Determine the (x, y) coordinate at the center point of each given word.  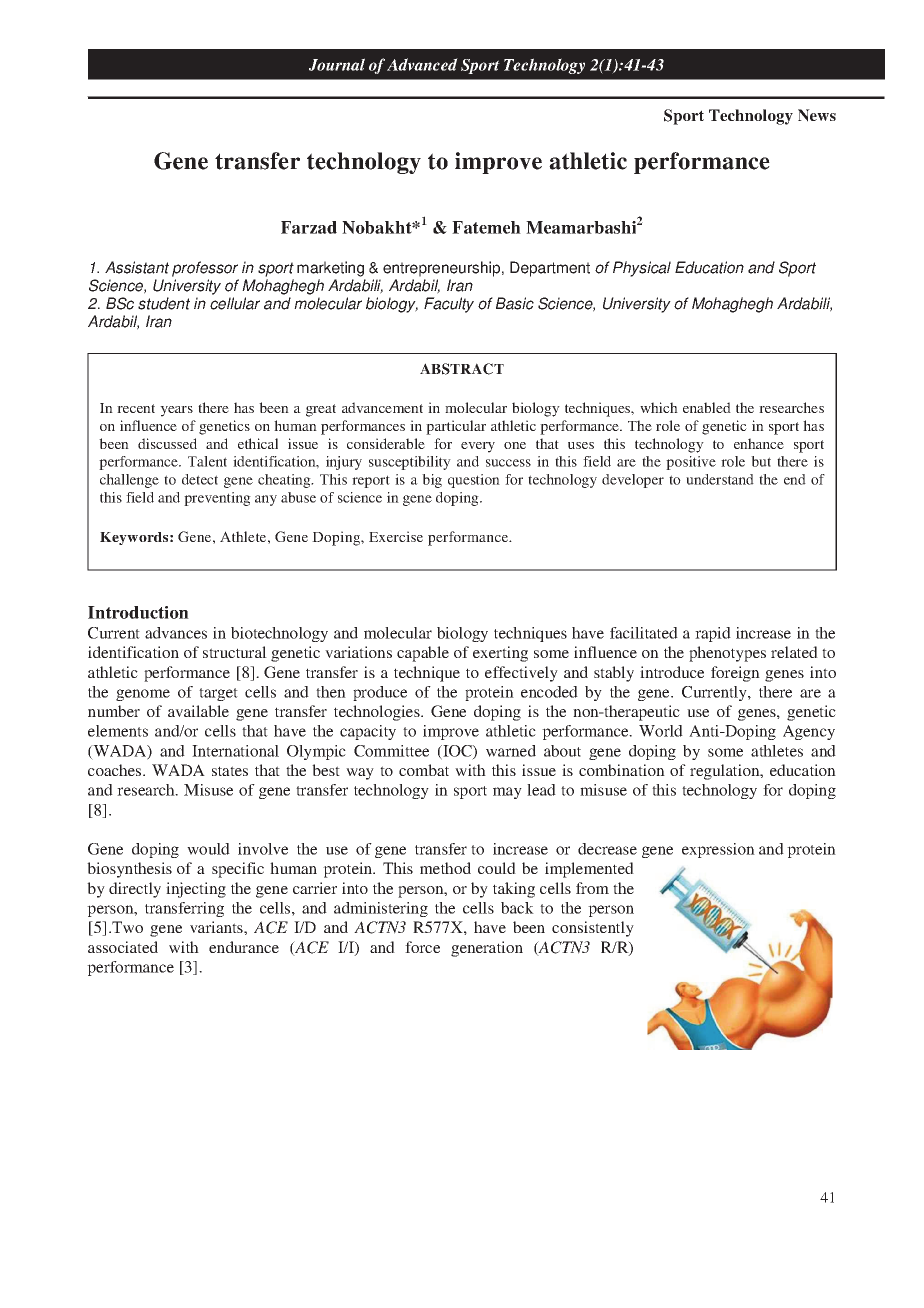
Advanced (422, 64)
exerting (500, 654)
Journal (337, 64)
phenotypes (727, 654)
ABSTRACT (462, 369)
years (176, 411)
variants (217, 927)
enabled (707, 407)
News (817, 115)
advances (176, 633)
